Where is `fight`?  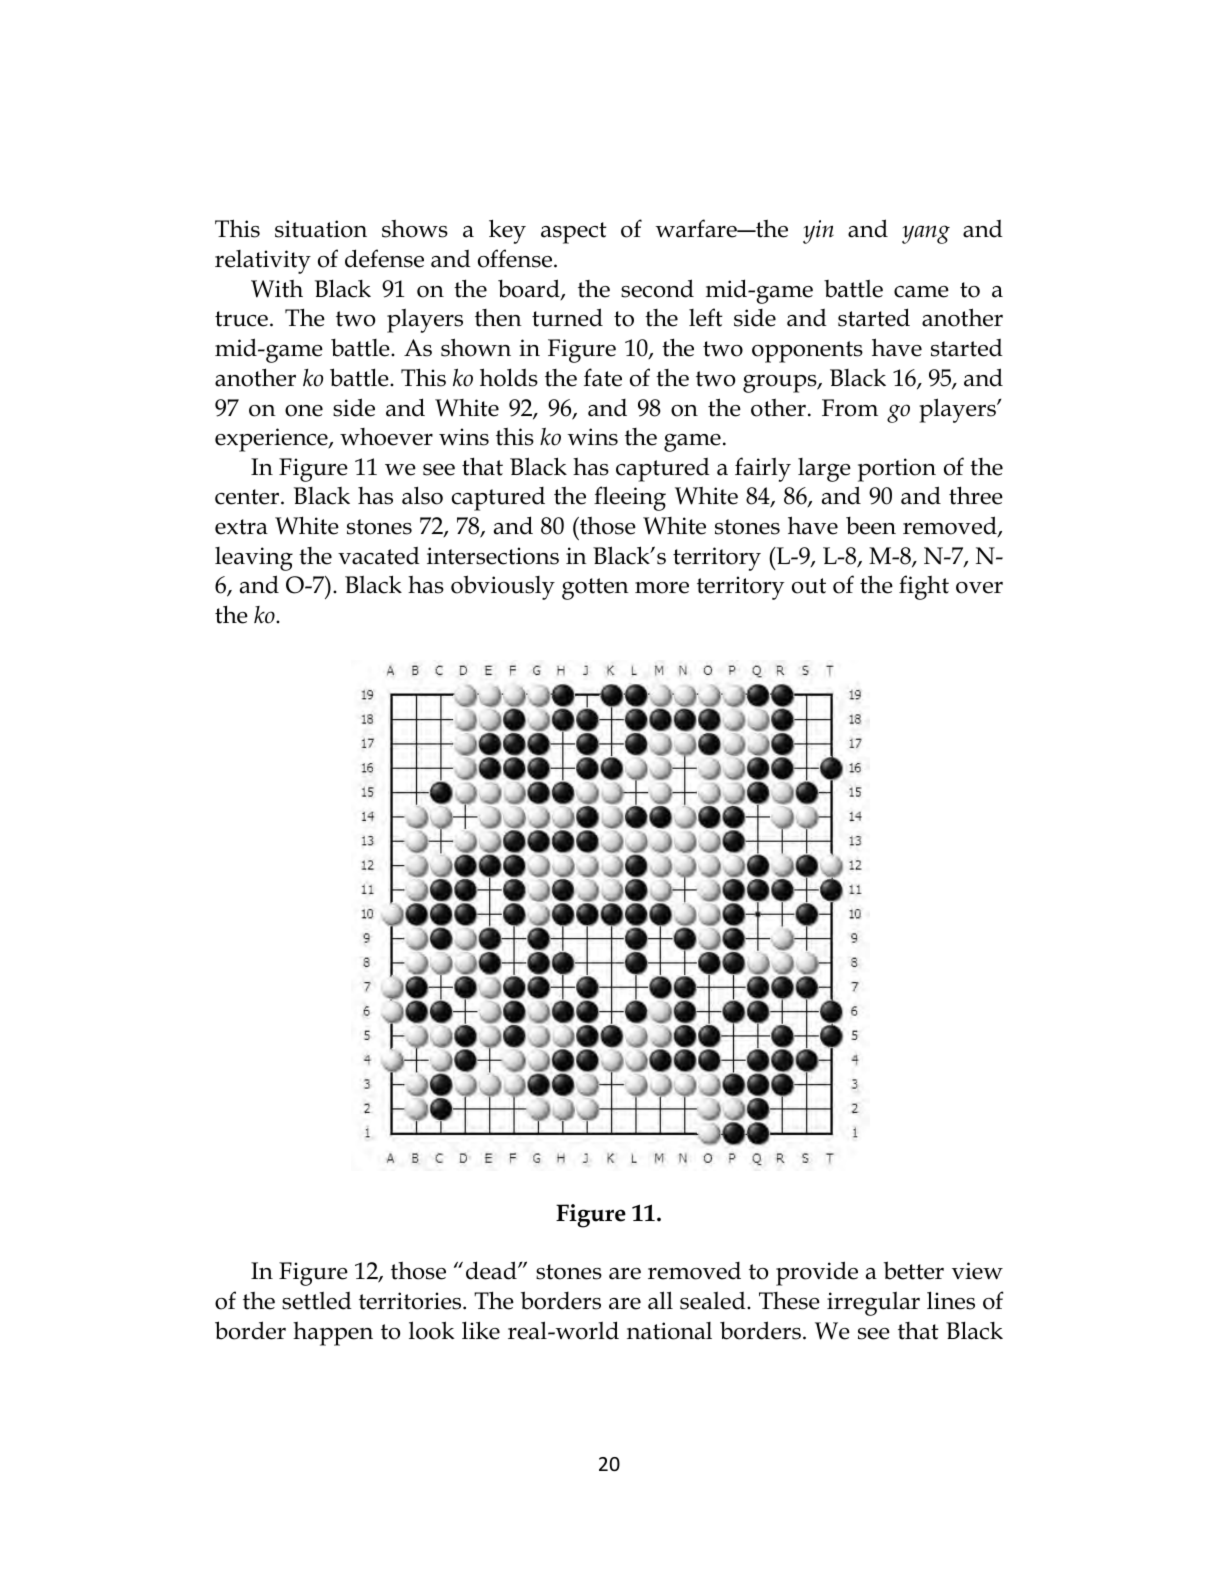 fight is located at coordinates (924, 587).
